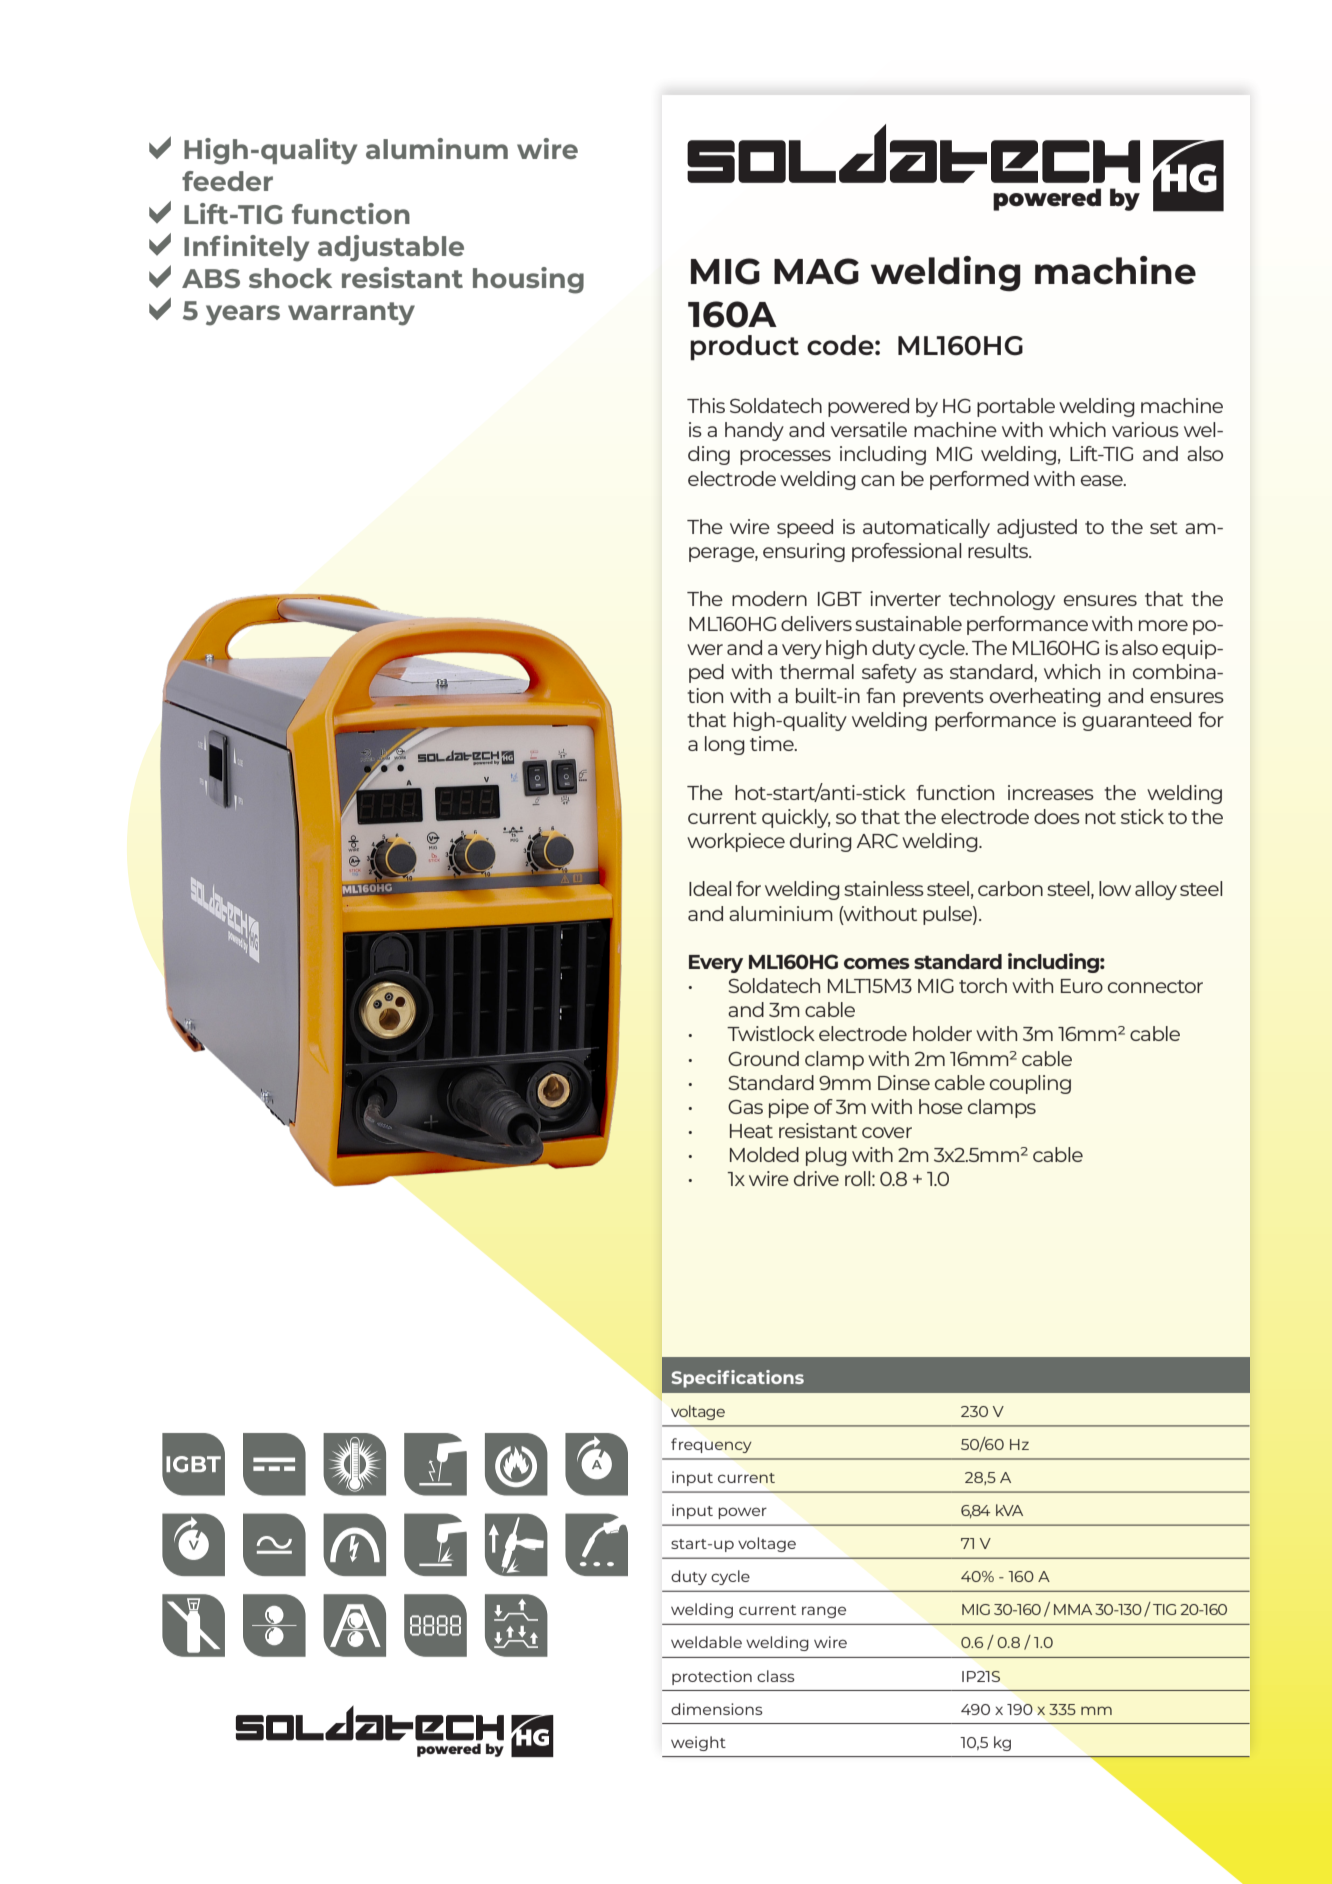 The image size is (1332, 1884). What do you see at coordinates (391, 248) in the image?
I see `adjustable` at bounding box center [391, 248].
